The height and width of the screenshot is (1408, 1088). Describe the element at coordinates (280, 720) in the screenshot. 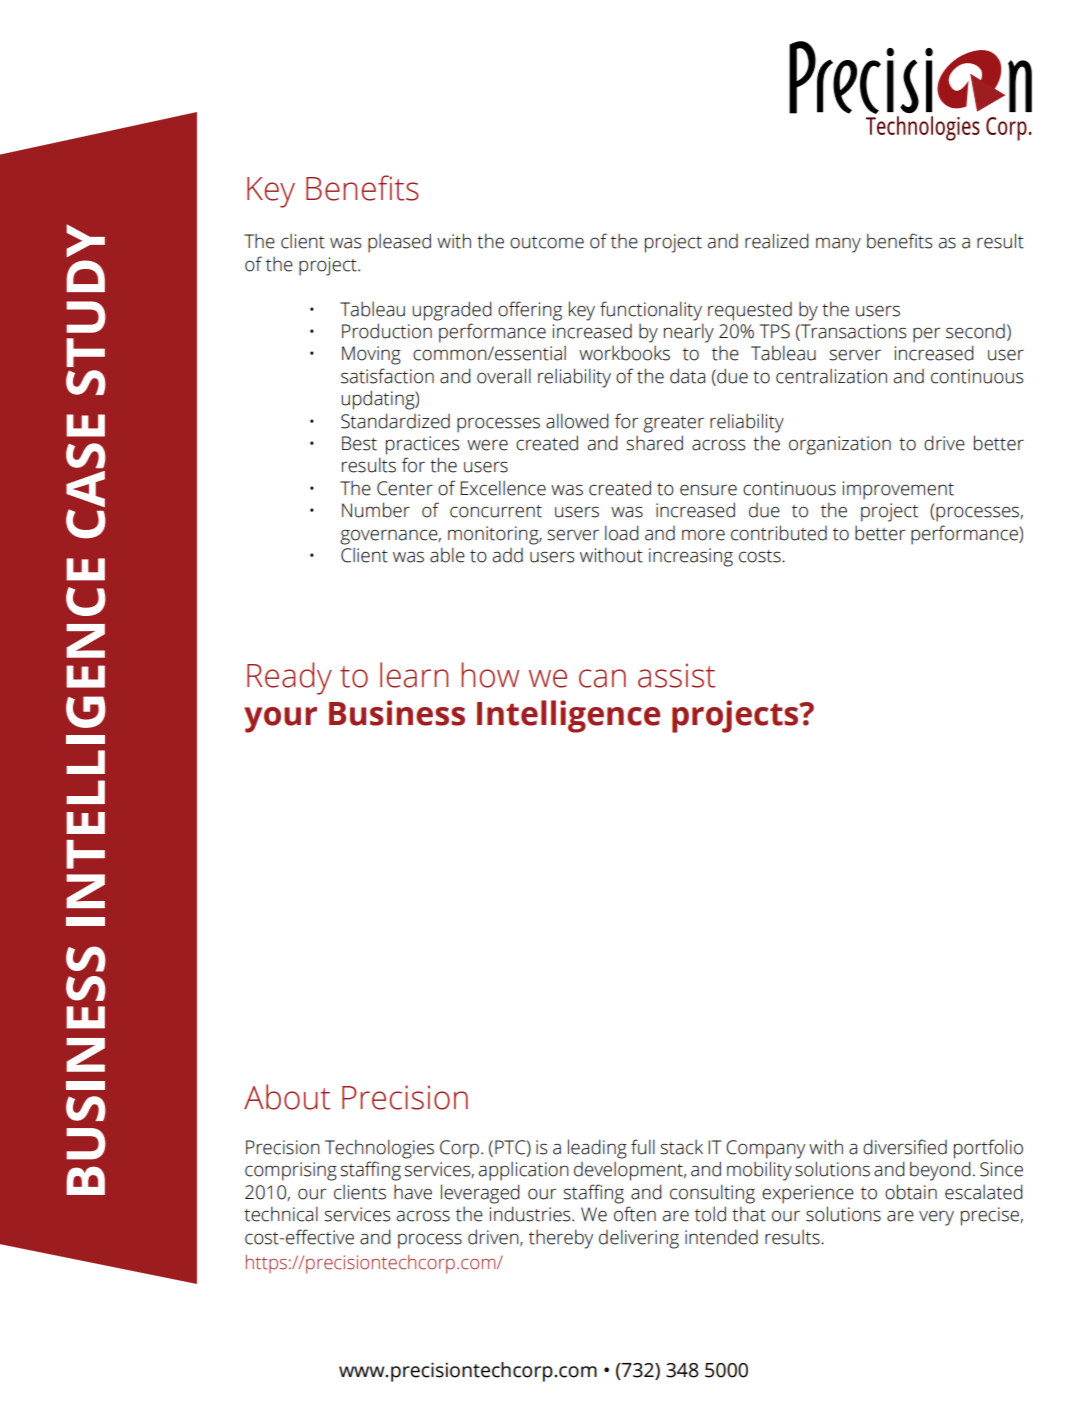

I see `your` at that location.
